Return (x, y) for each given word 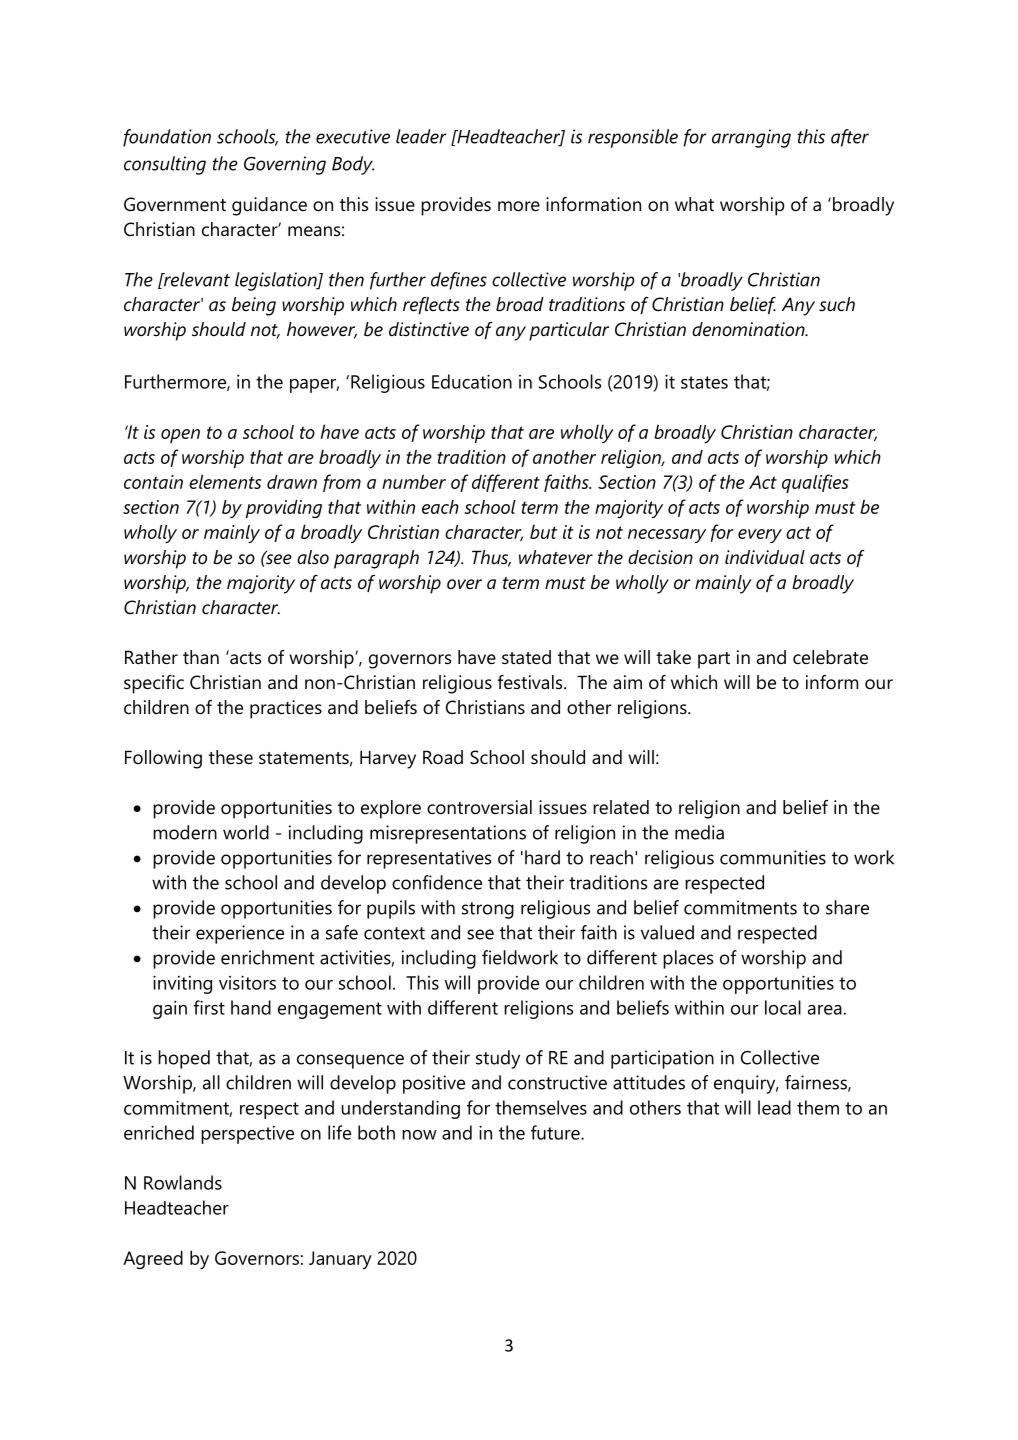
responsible (633, 138)
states (704, 382)
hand (251, 1007)
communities (773, 857)
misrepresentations (448, 834)
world (246, 832)
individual (765, 557)
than (201, 657)
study (498, 1059)
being (254, 306)
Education (472, 381)
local (783, 1007)
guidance (269, 206)
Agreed (153, 1259)
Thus (491, 558)
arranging (751, 138)
